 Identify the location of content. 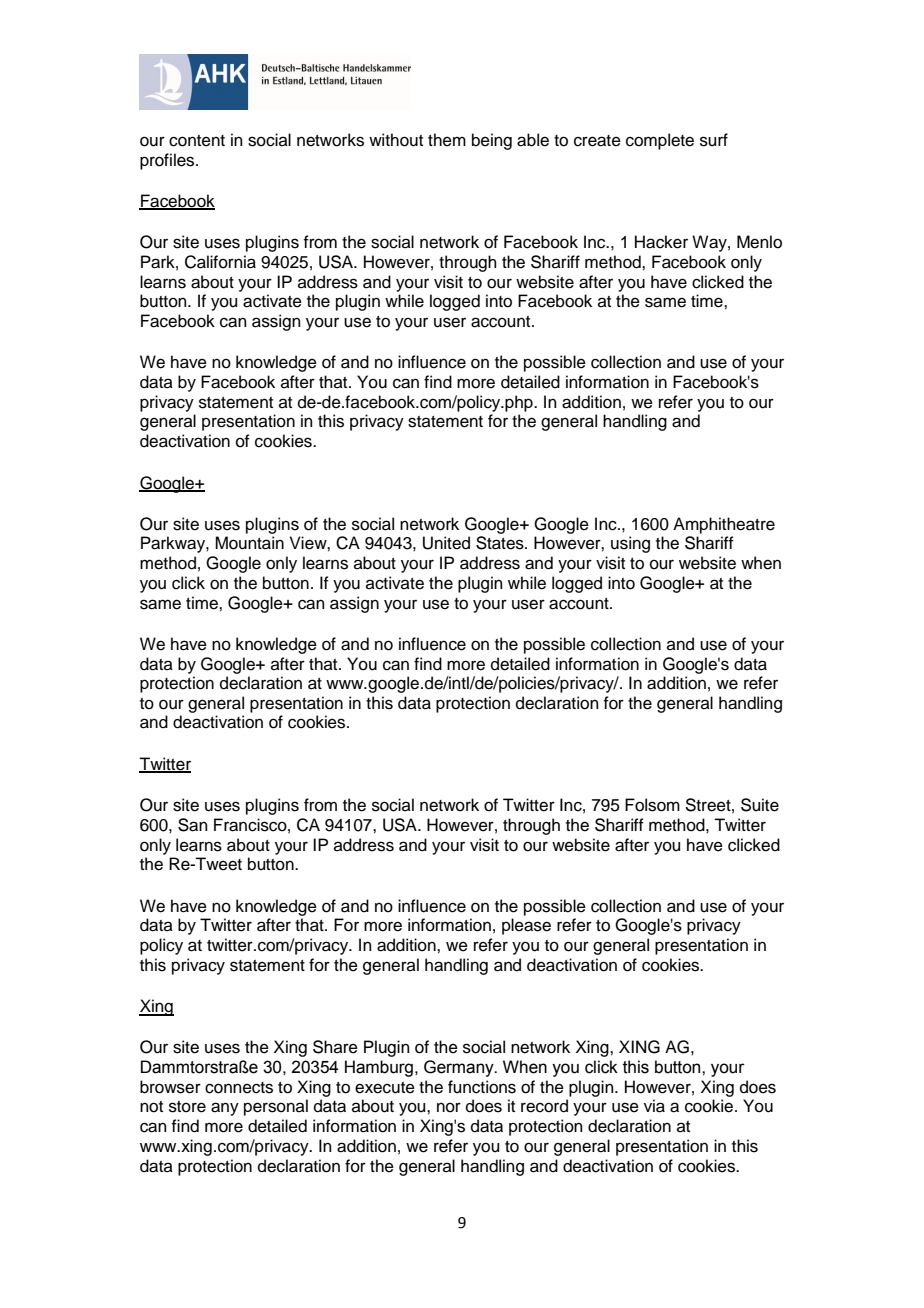
(197, 141).
